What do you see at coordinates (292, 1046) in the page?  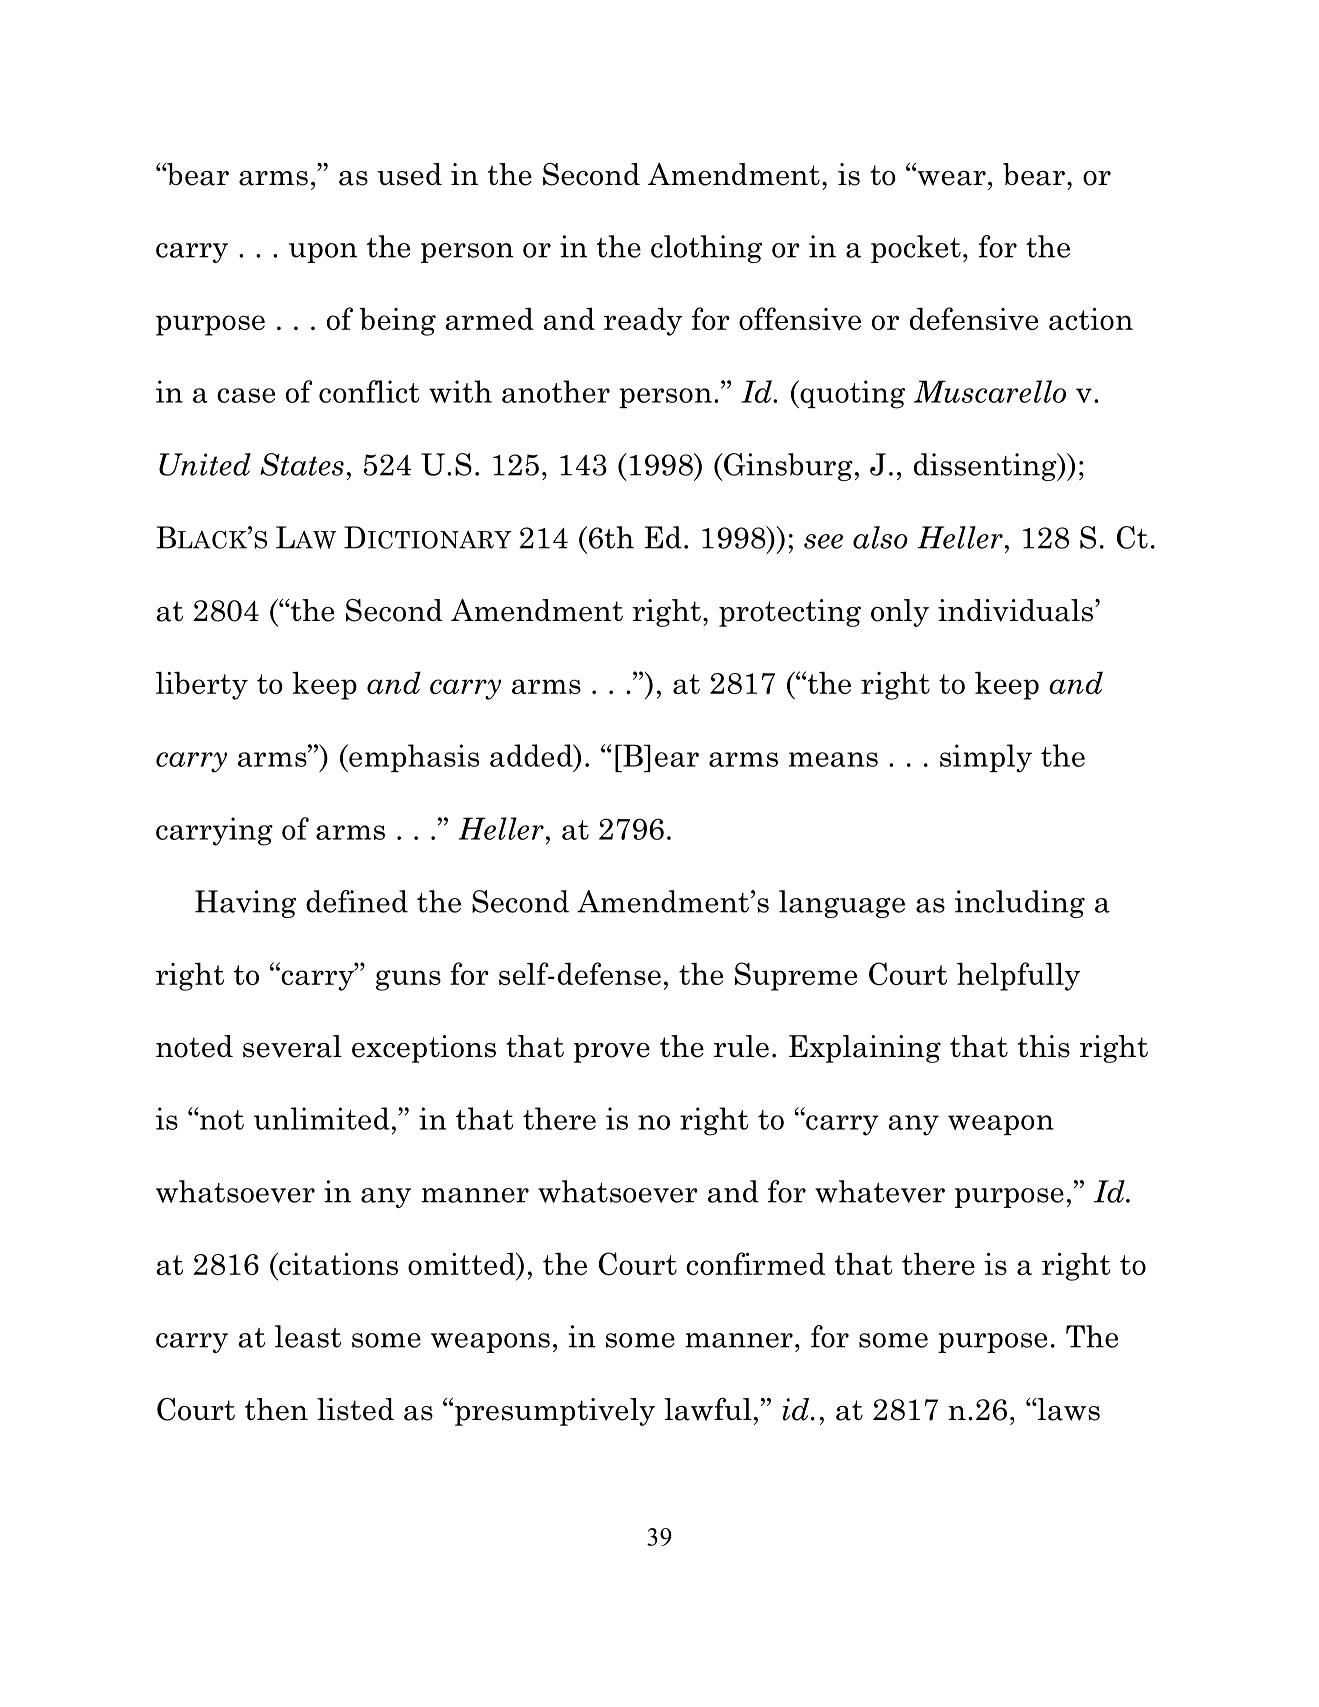 I see `several` at bounding box center [292, 1046].
